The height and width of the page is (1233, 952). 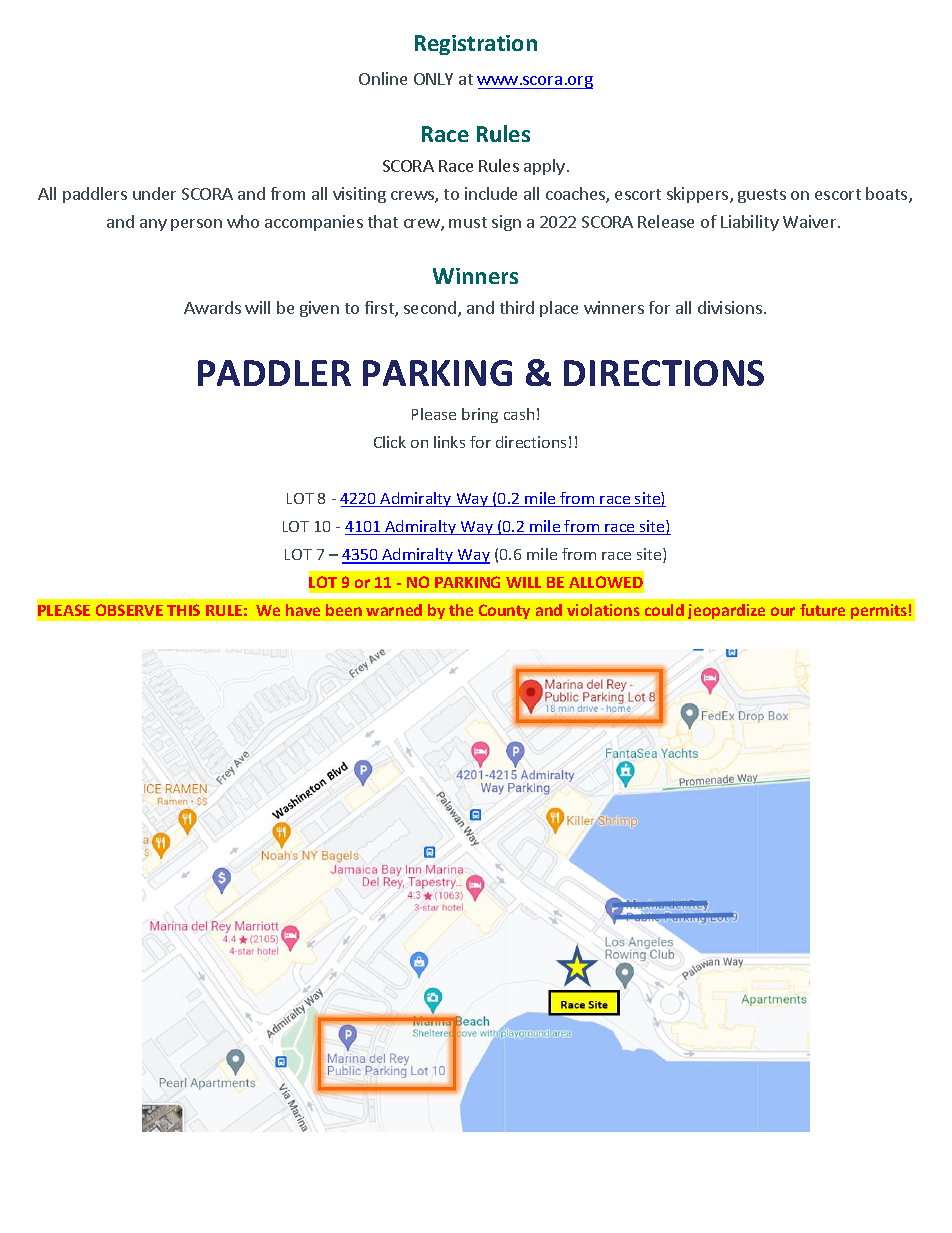 I want to click on our, so click(x=783, y=611).
